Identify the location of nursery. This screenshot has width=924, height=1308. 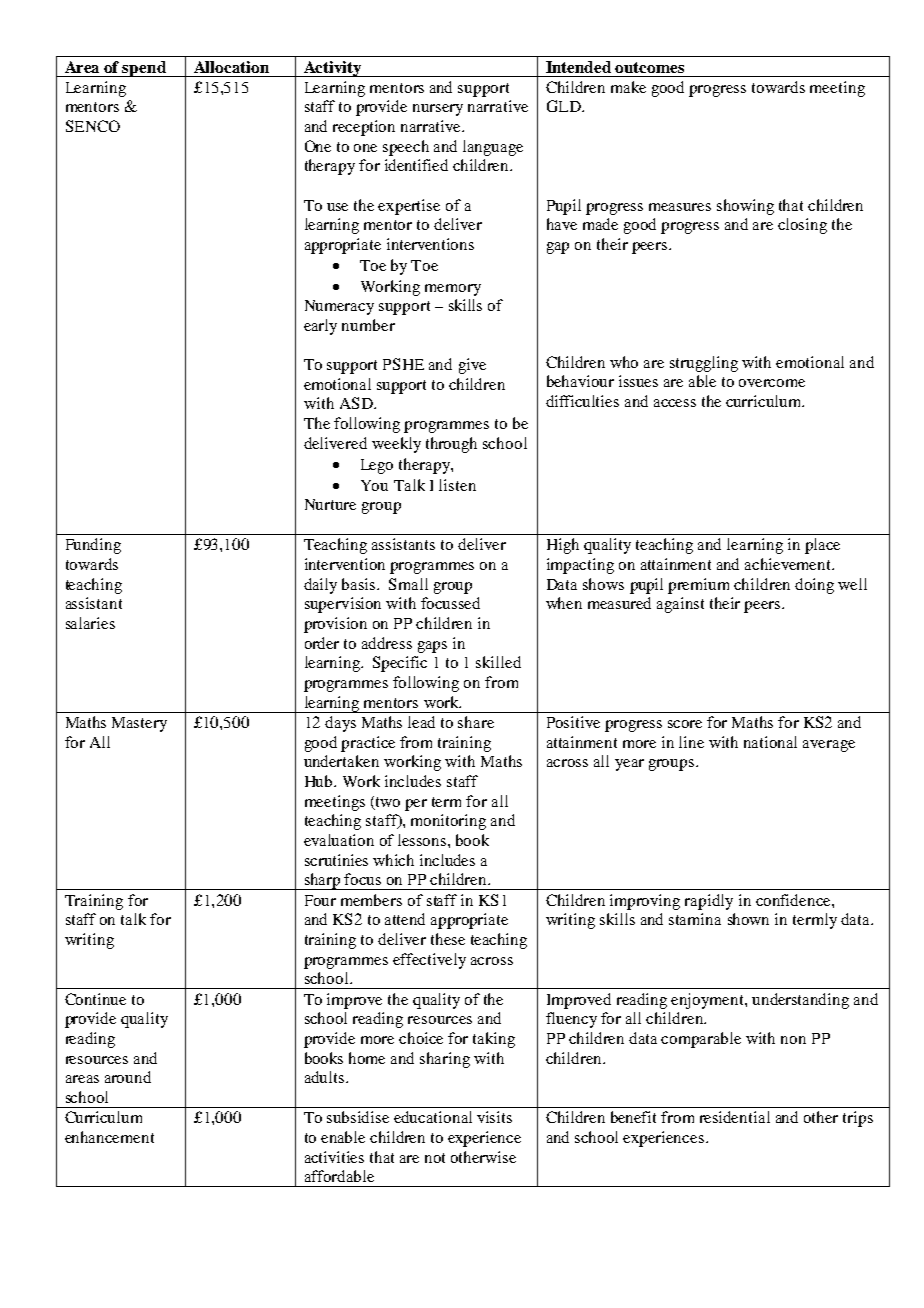
(438, 110).
